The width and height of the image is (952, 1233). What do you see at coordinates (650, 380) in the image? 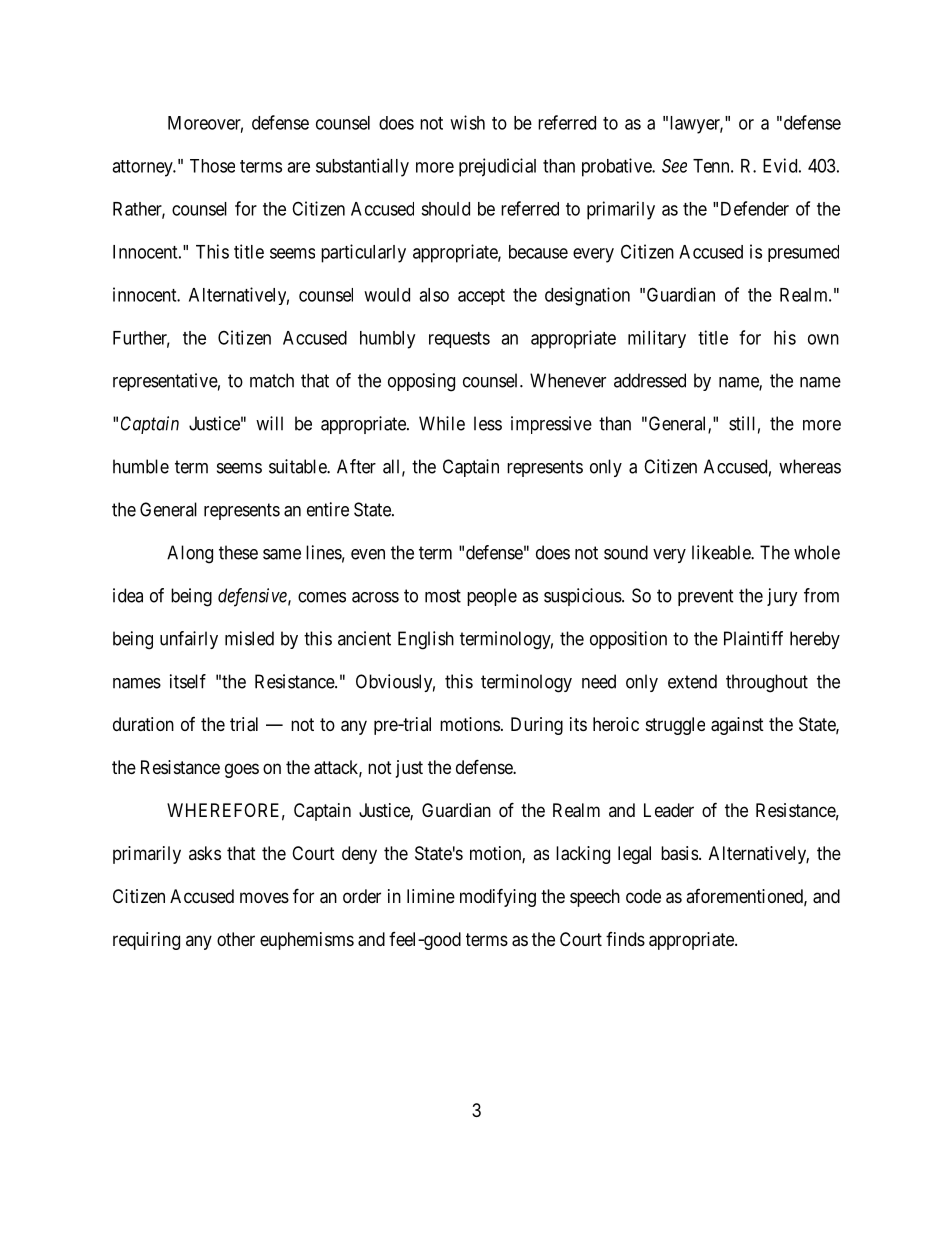
I see `addressed` at bounding box center [650, 380].
